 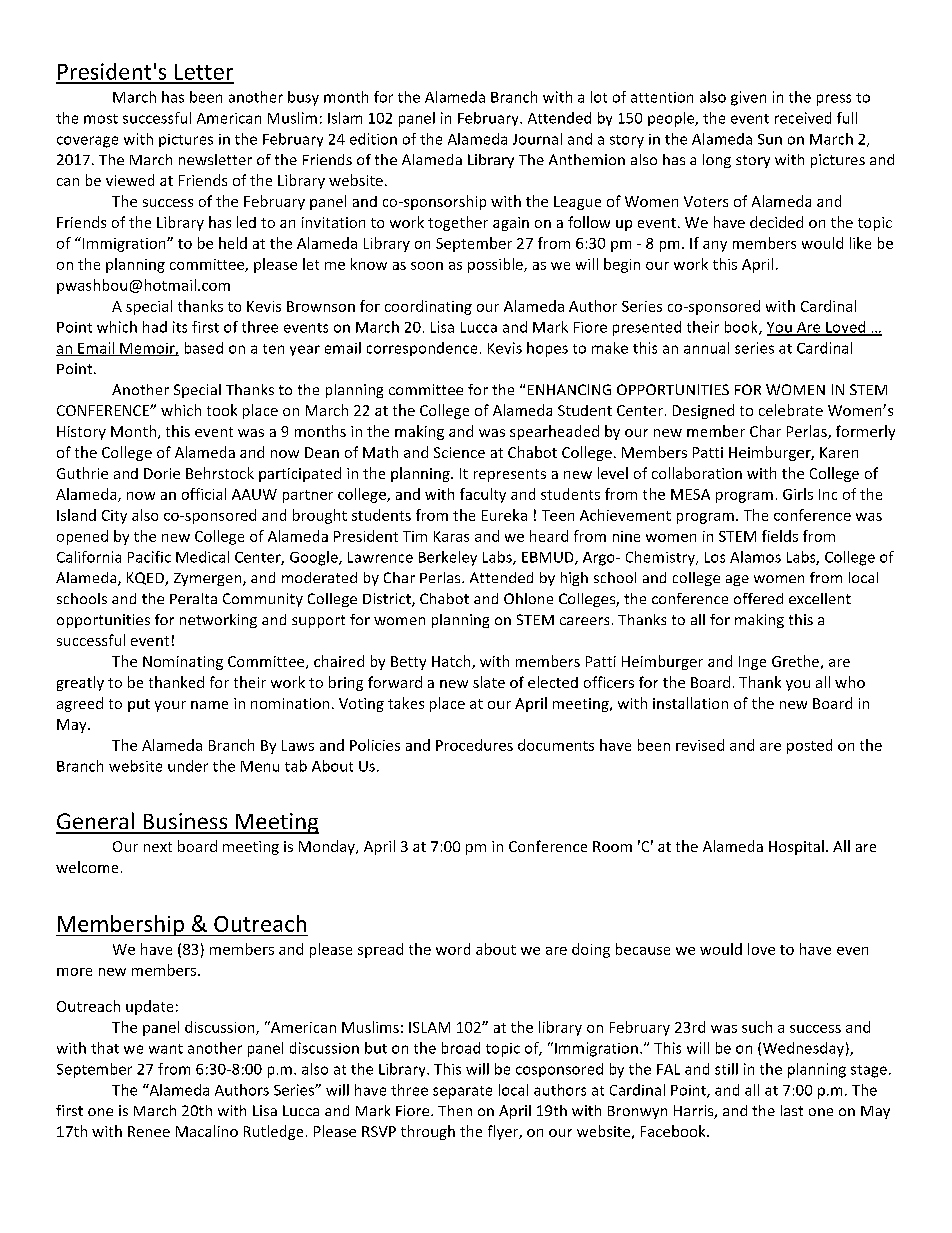 I want to click on coordinating, so click(x=428, y=307).
